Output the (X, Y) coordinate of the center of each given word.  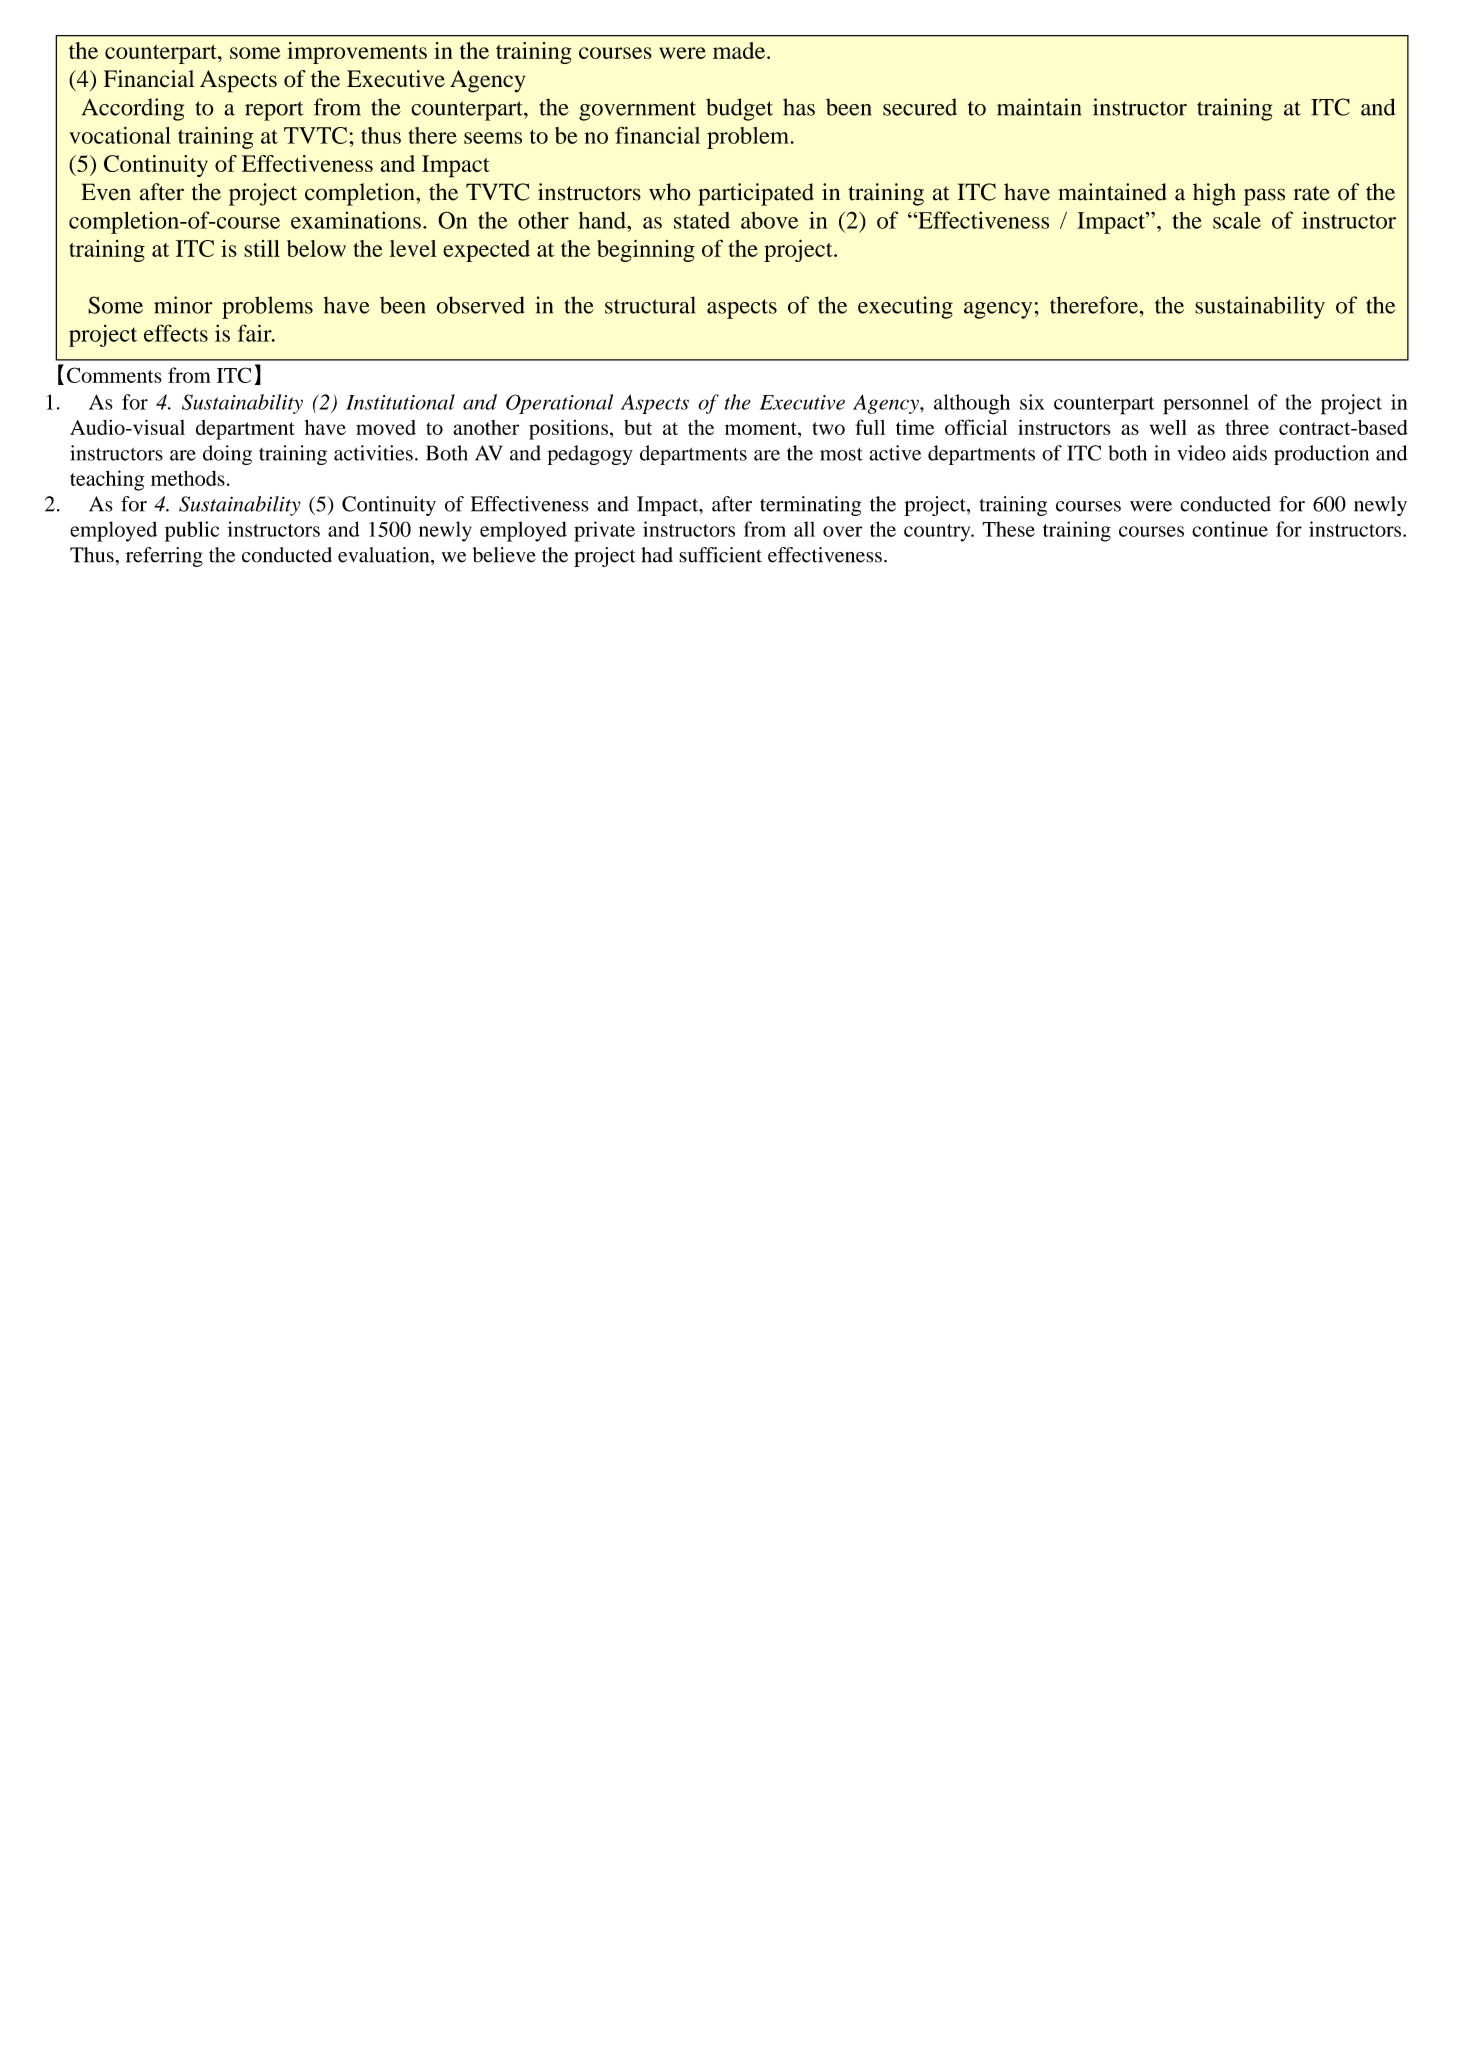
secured (920, 107)
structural (650, 305)
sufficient (720, 555)
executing (905, 307)
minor (183, 305)
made (740, 50)
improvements (357, 53)
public (192, 531)
